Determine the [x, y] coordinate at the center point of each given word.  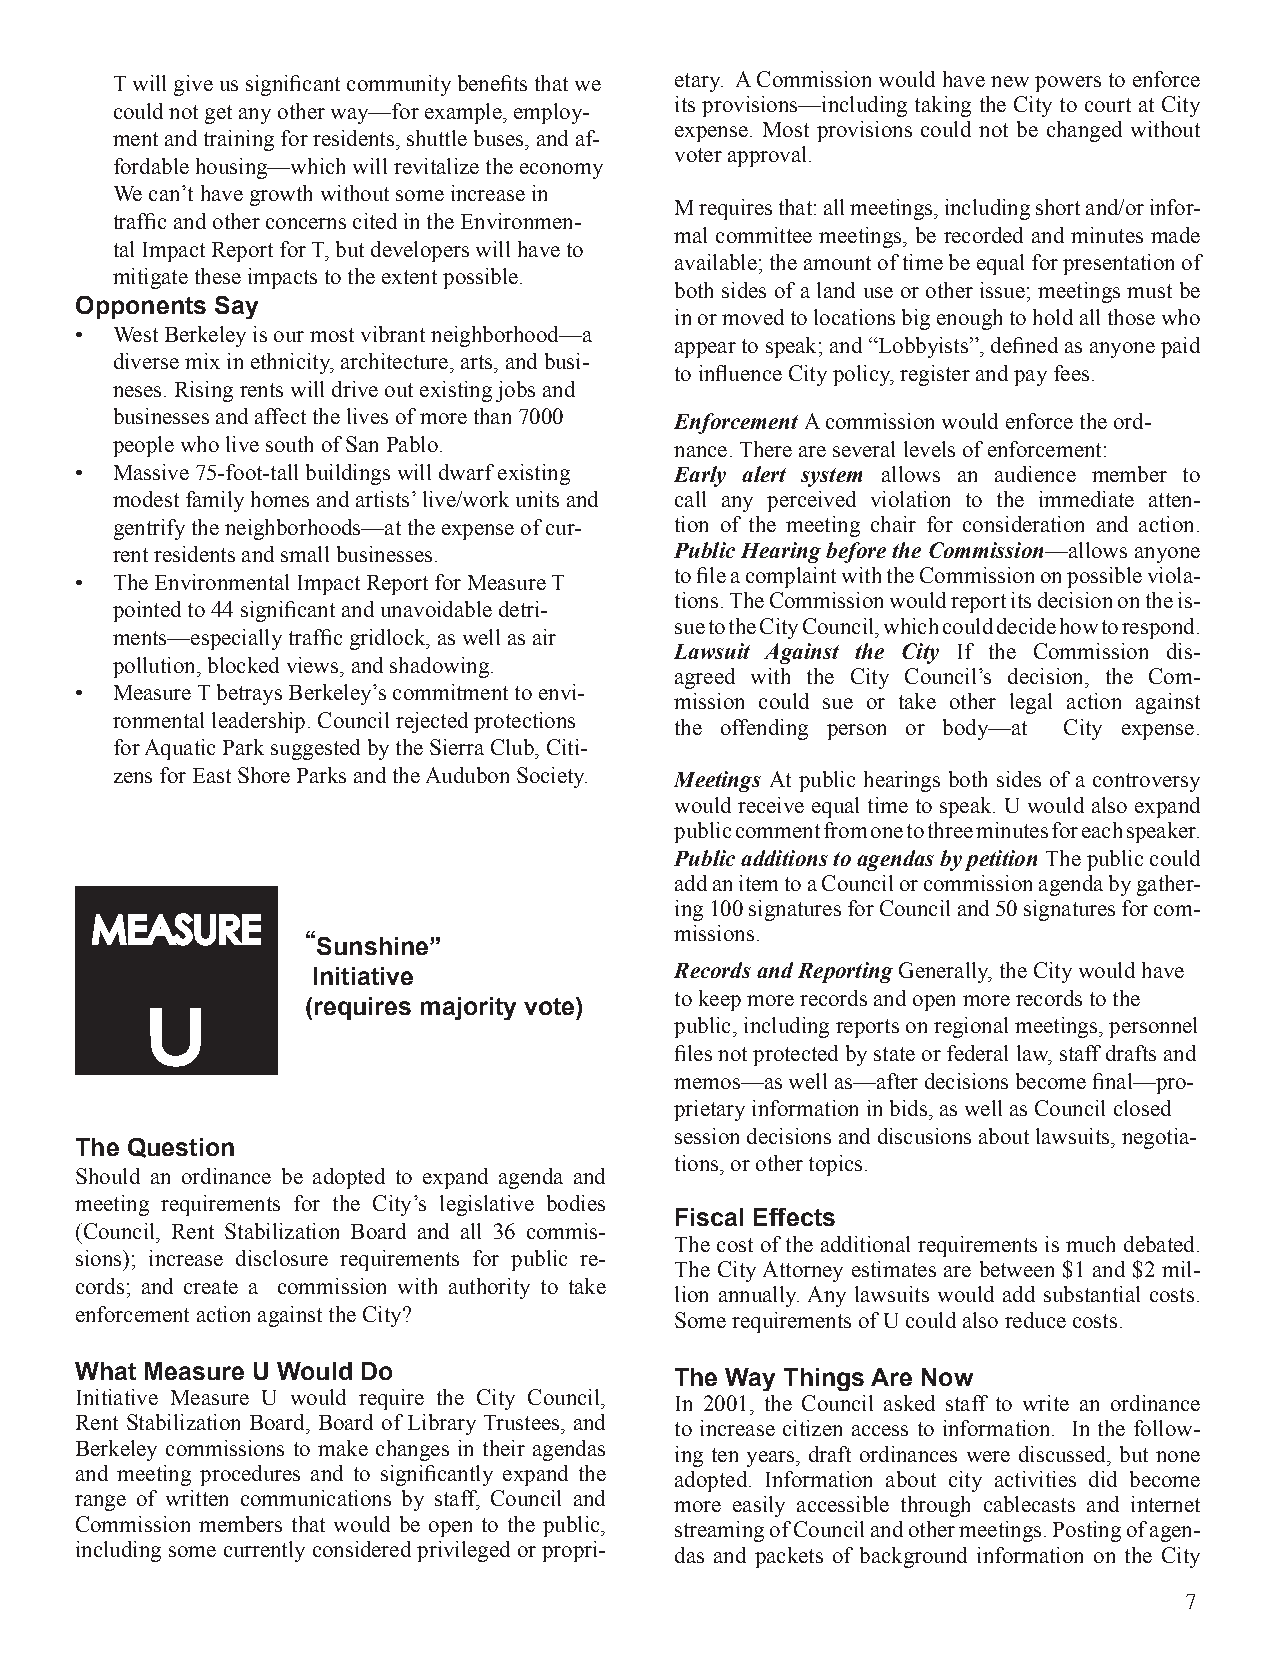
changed [1084, 131]
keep [720, 1000]
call [690, 499]
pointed [147, 611]
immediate [1086, 499]
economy [561, 171]
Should [108, 1176]
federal [977, 1053]
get [218, 114]
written [197, 1498]
